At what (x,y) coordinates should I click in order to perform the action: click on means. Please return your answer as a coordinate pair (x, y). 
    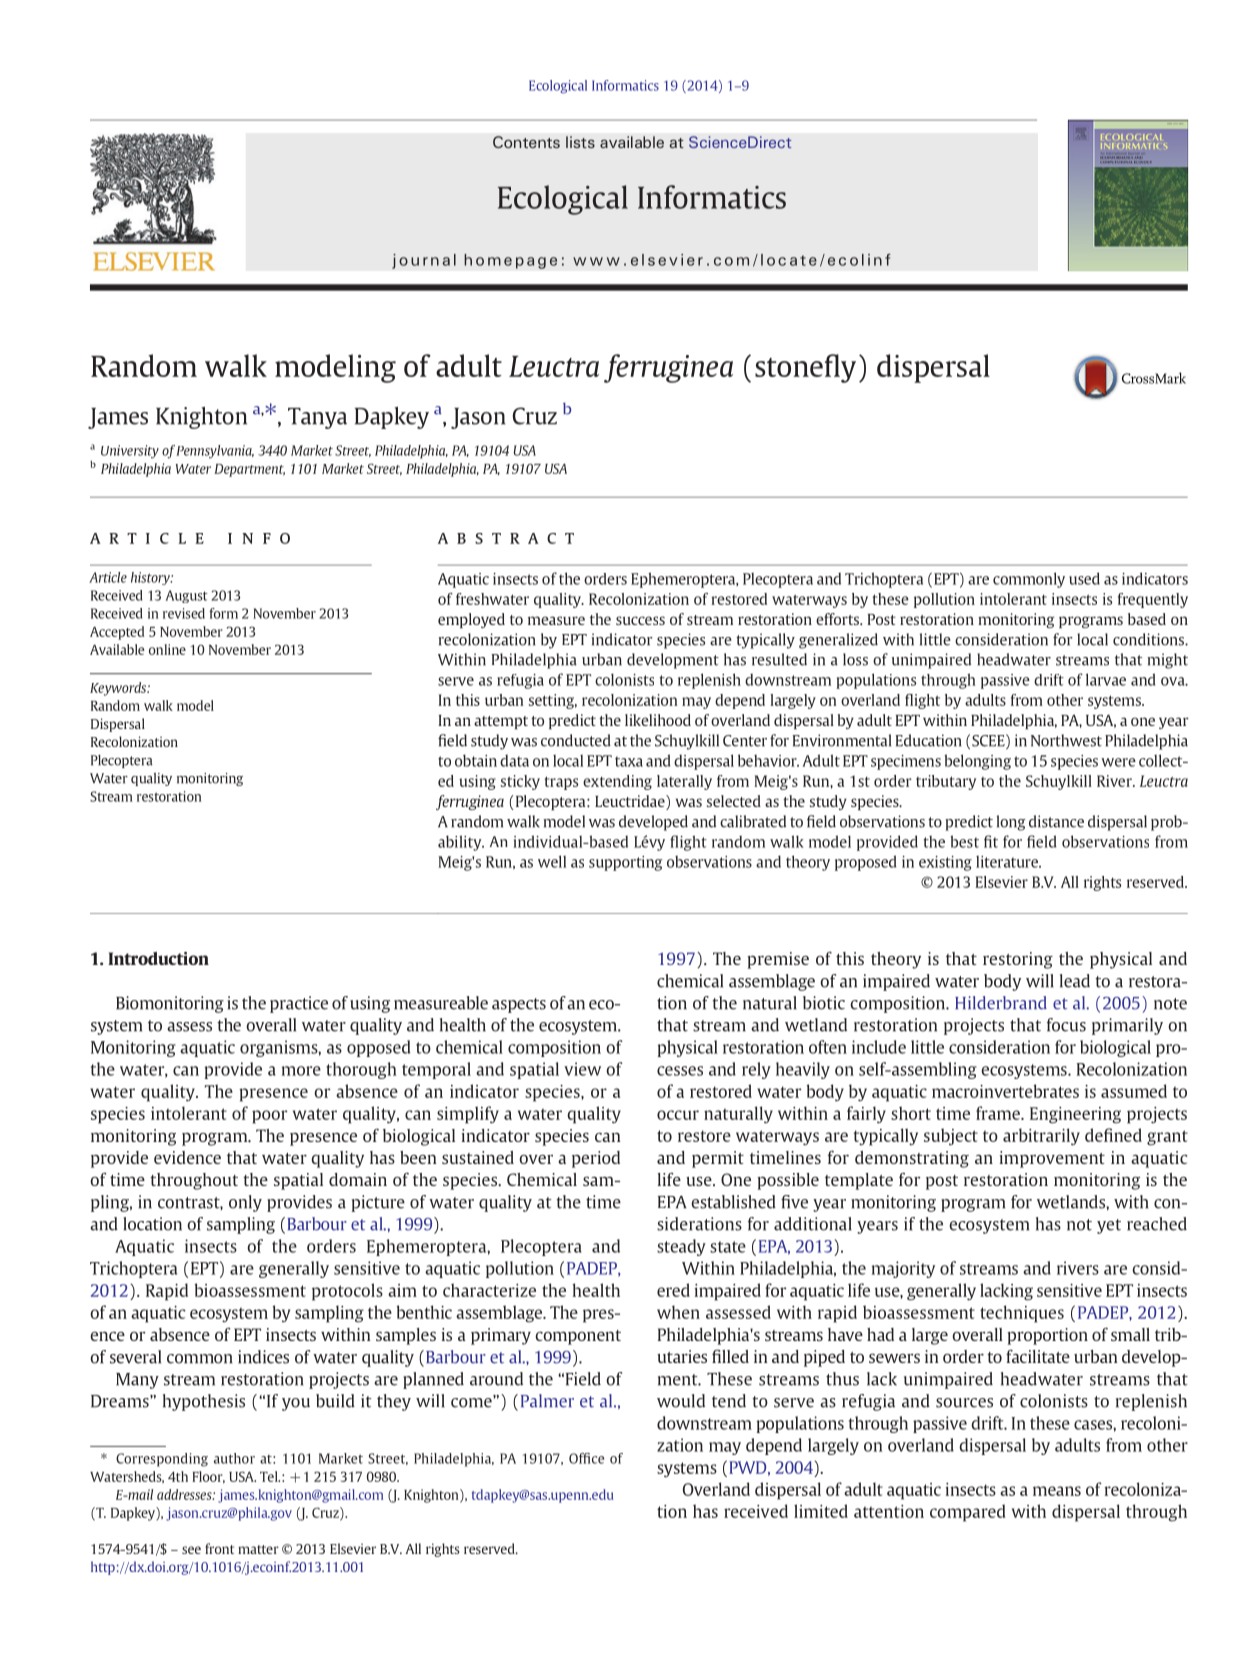
    Looking at the image, I should click on (1057, 1491).
